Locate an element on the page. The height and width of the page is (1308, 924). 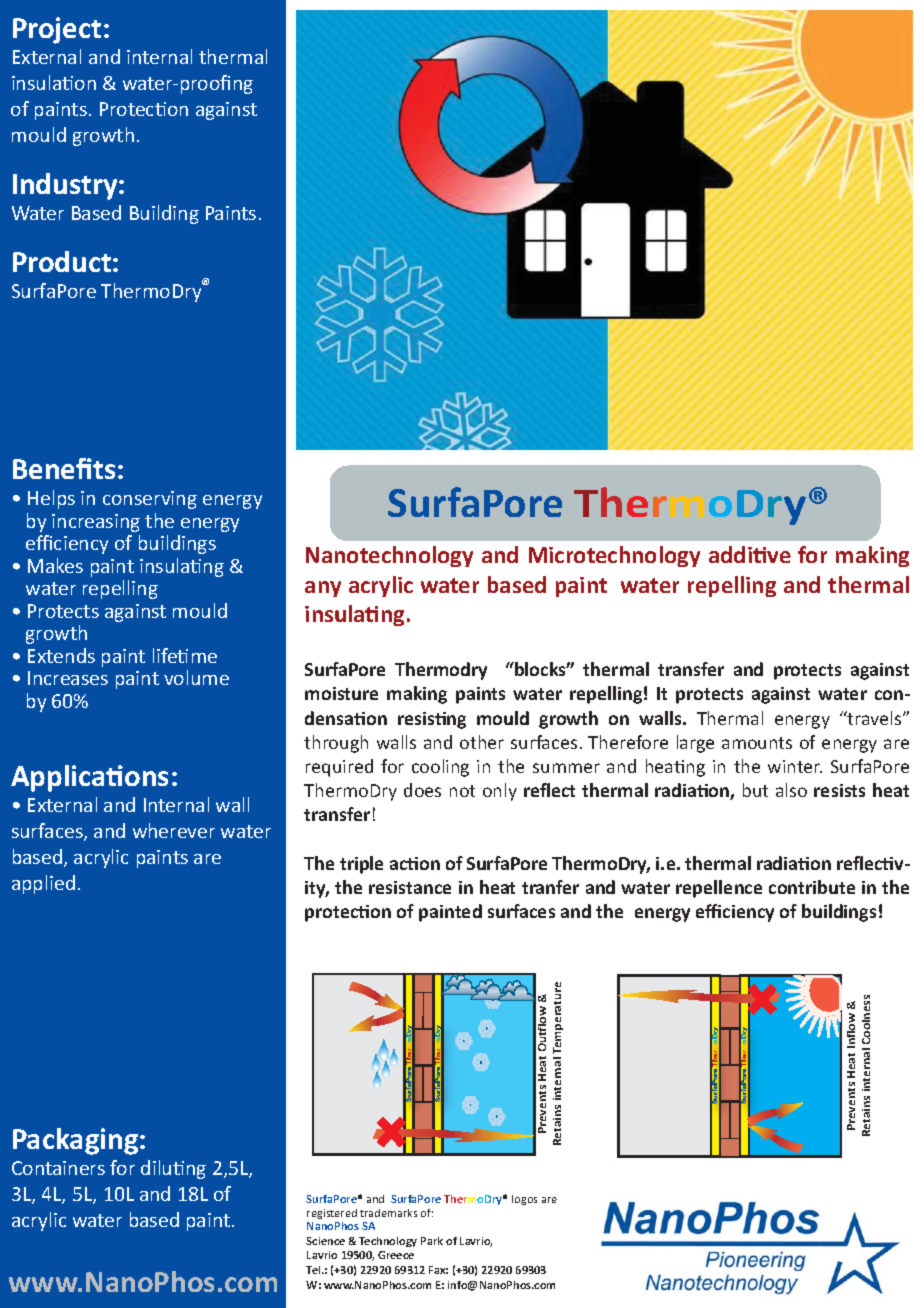
diluting is located at coordinates (173, 1169).
